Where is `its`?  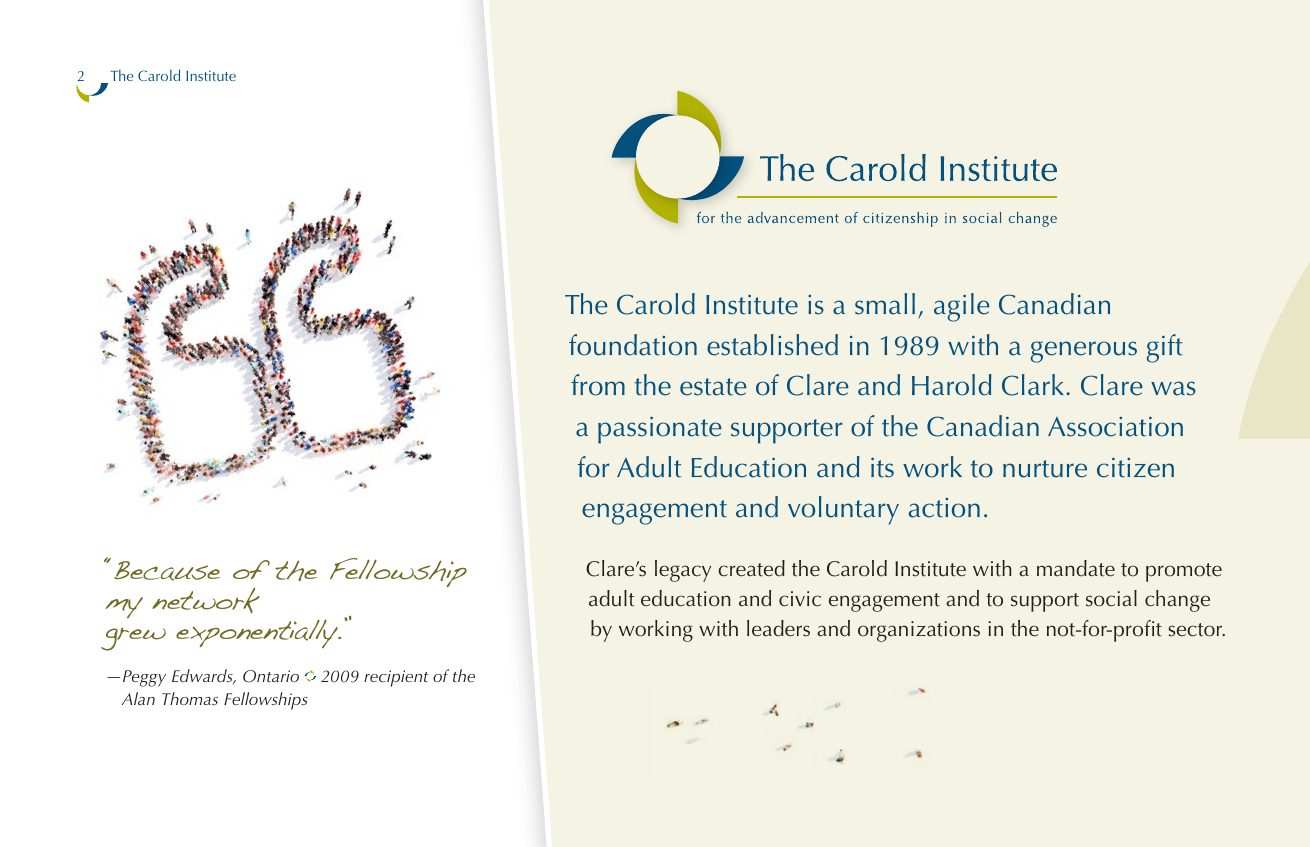
its is located at coordinates (882, 467).
